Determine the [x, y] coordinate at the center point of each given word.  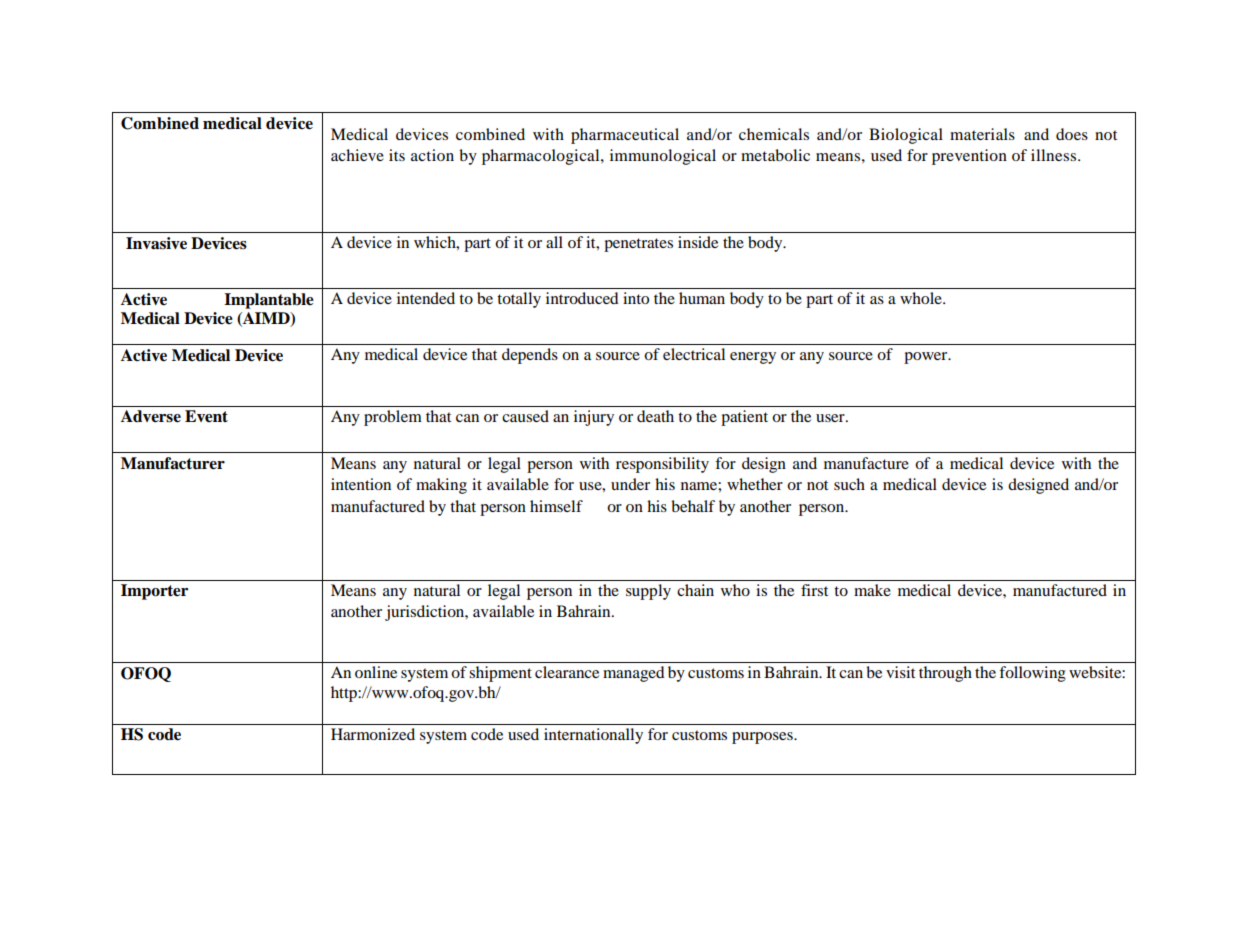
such [849, 484]
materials [982, 134]
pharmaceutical [625, 136]
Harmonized [373, 734]
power [927, 358]
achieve [357, 155]
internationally [593, 736]
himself [556, 506]
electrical [694, 354]
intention [361, 484]
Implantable [269, 301]
